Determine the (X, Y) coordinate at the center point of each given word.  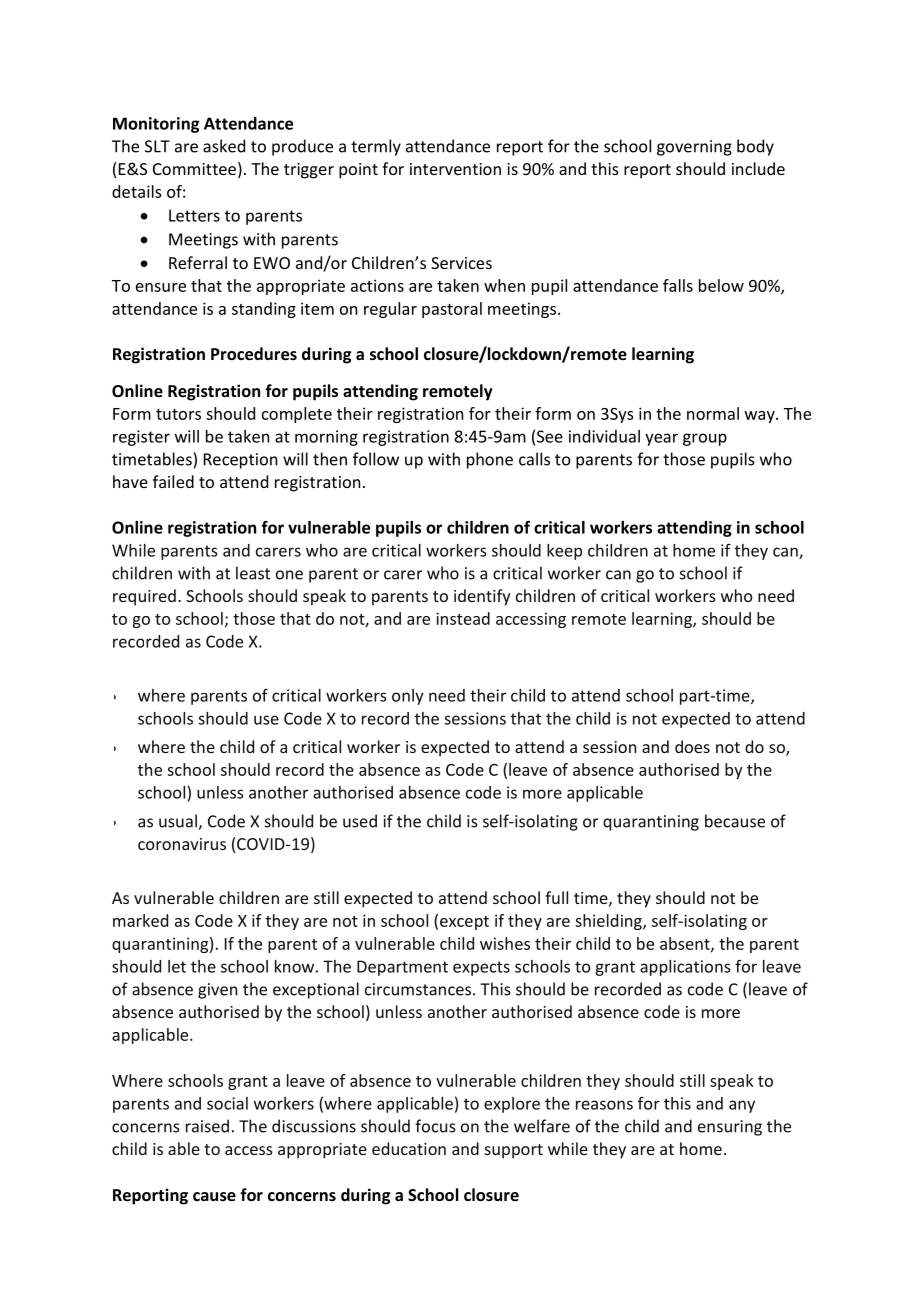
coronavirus (182, 844)
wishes (505, 943)
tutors (178, 414)
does (692, 746)
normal (713, 413)
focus (435, 1126)
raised (207, 1126)
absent (686, 944)
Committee (194, 169)
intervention (455, 169)
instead (463, 618)
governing (694, 148)
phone (490, 460)
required (144, 597)
